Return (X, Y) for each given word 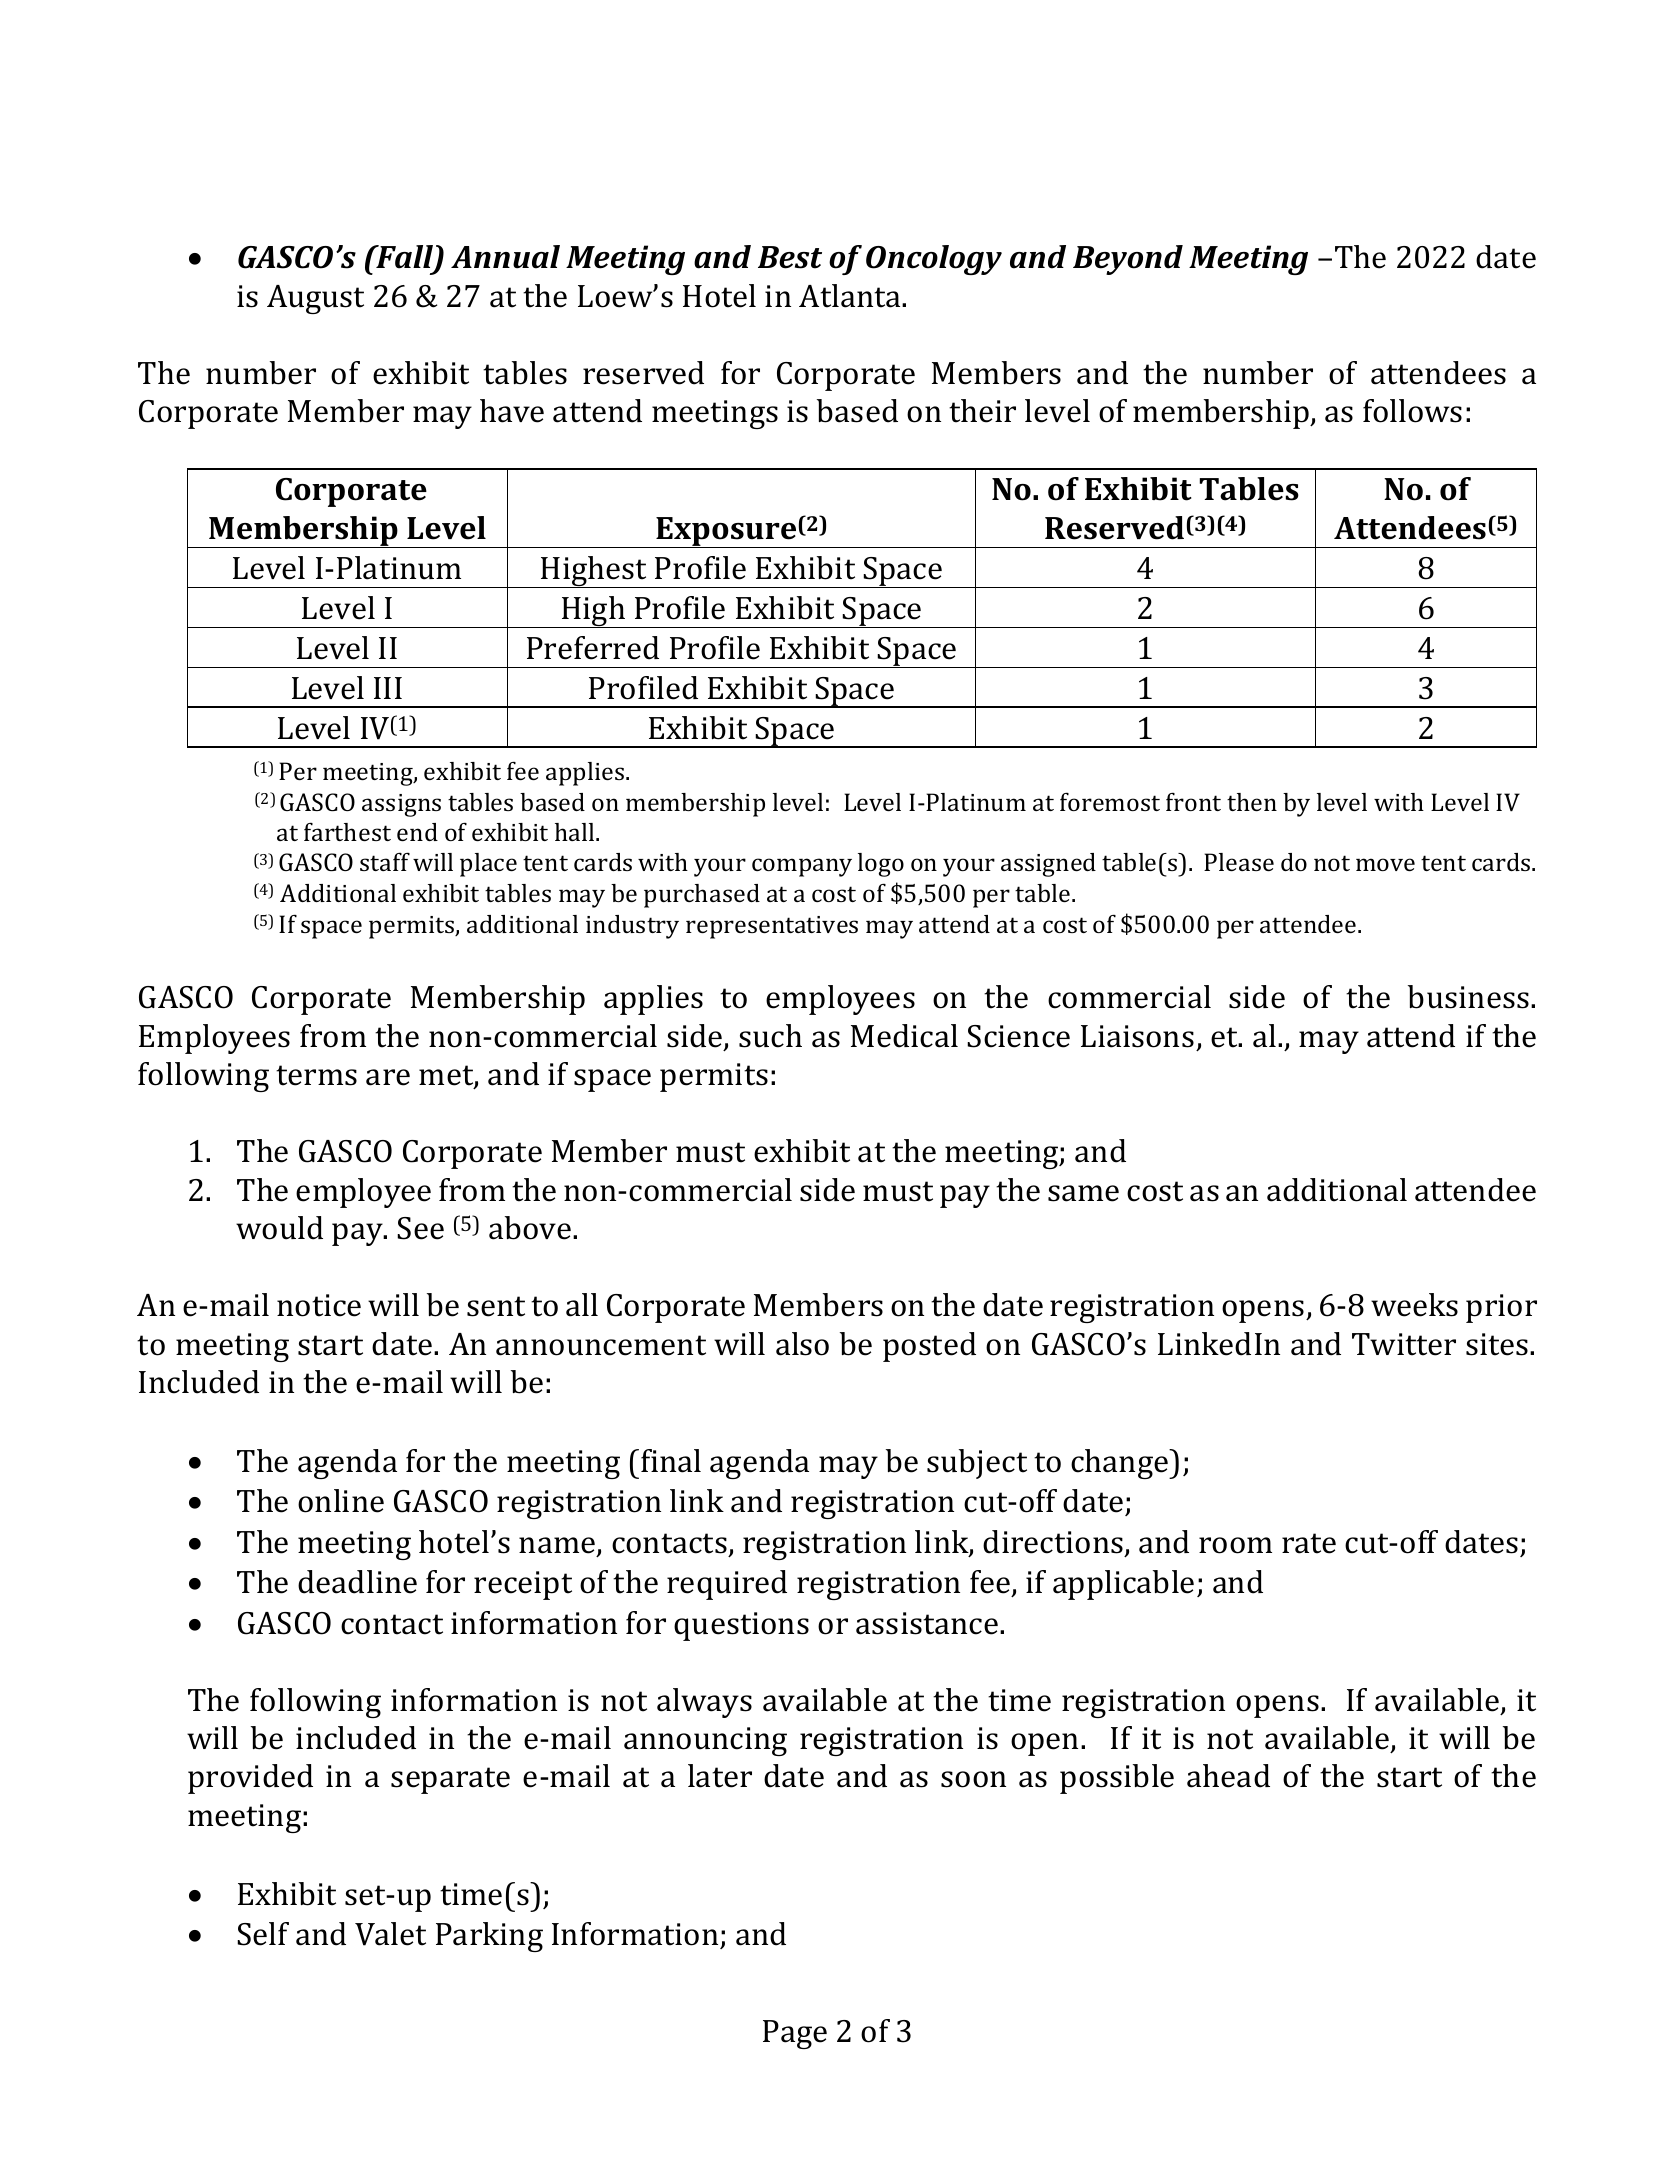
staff (385, 862)
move (1385, 864)
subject (977, 1464)
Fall (405, 258)
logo (881, 865)
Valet (390, 1934)
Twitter (1404, 1344)
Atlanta (851, 296)
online (341, 1501)
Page (795, 2034)
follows (1412, 411)
